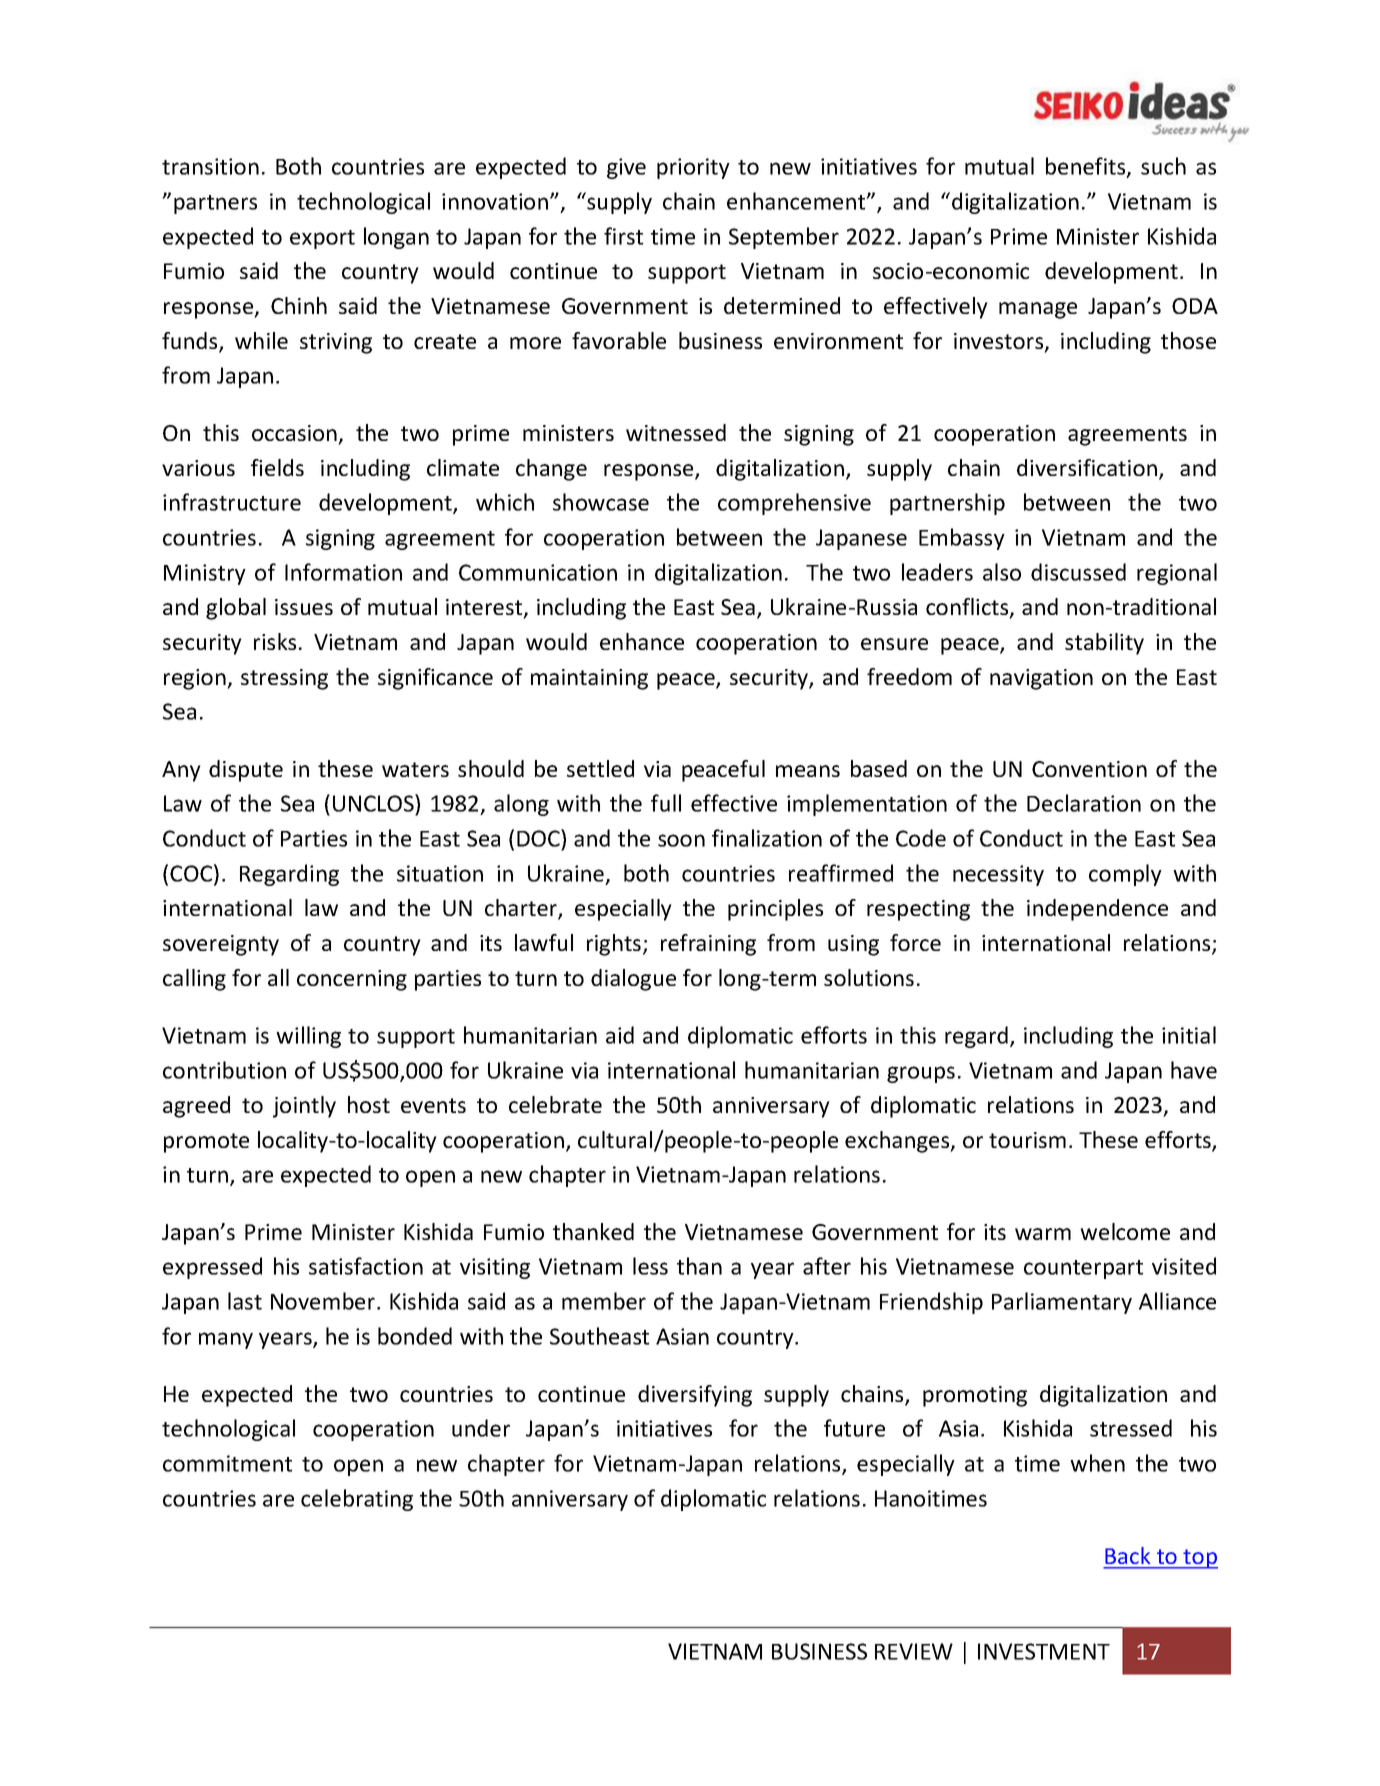 Image resolution: width=1380 pixels, height=1786 pixels. I want to click on celebrating, so click(357, 1500).
